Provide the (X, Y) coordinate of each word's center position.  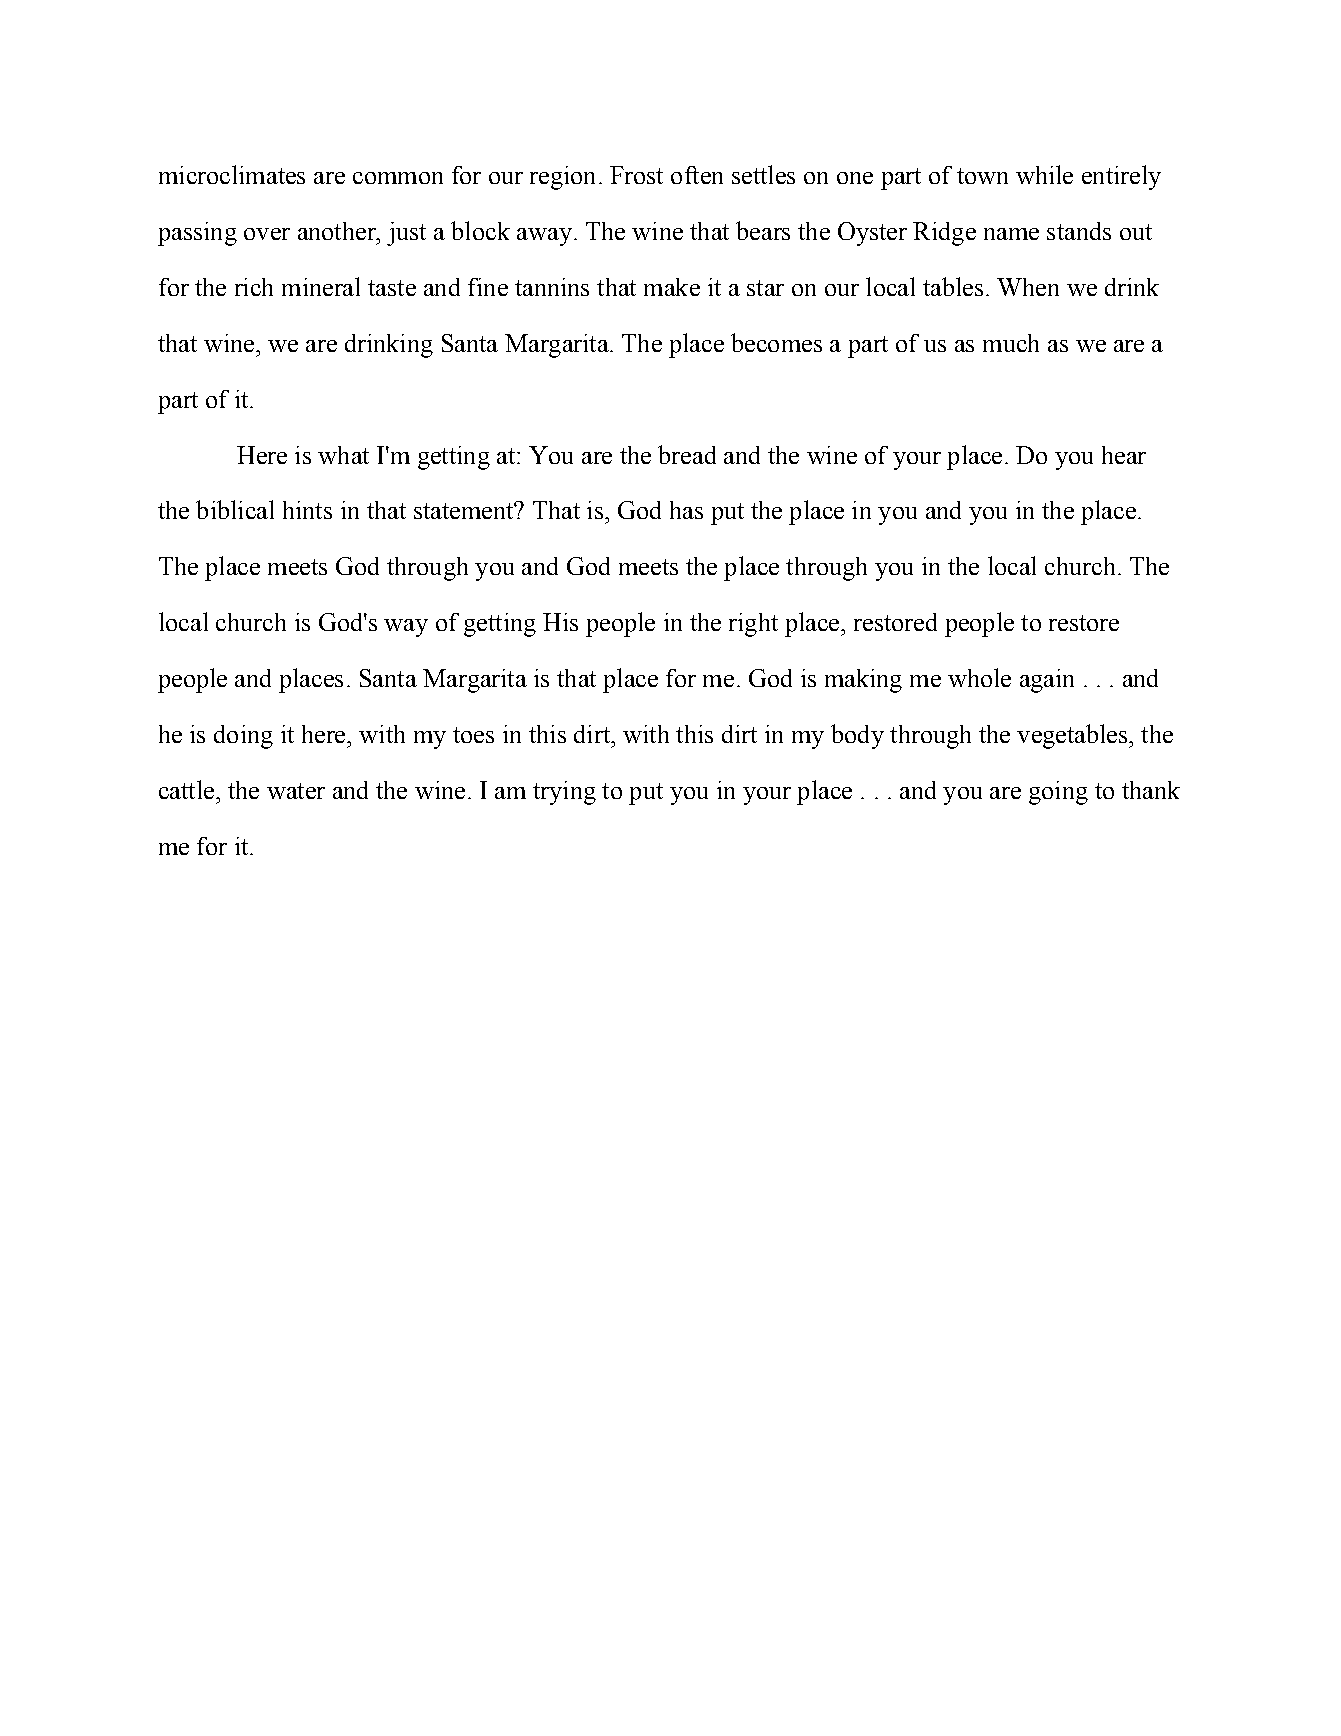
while (1044, 174)
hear (1124, 455)
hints (307, 510)
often (697, 175)
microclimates (232, 174)
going (1058, 793)
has (686, 510)
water (296, 791)
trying (564, 793)
